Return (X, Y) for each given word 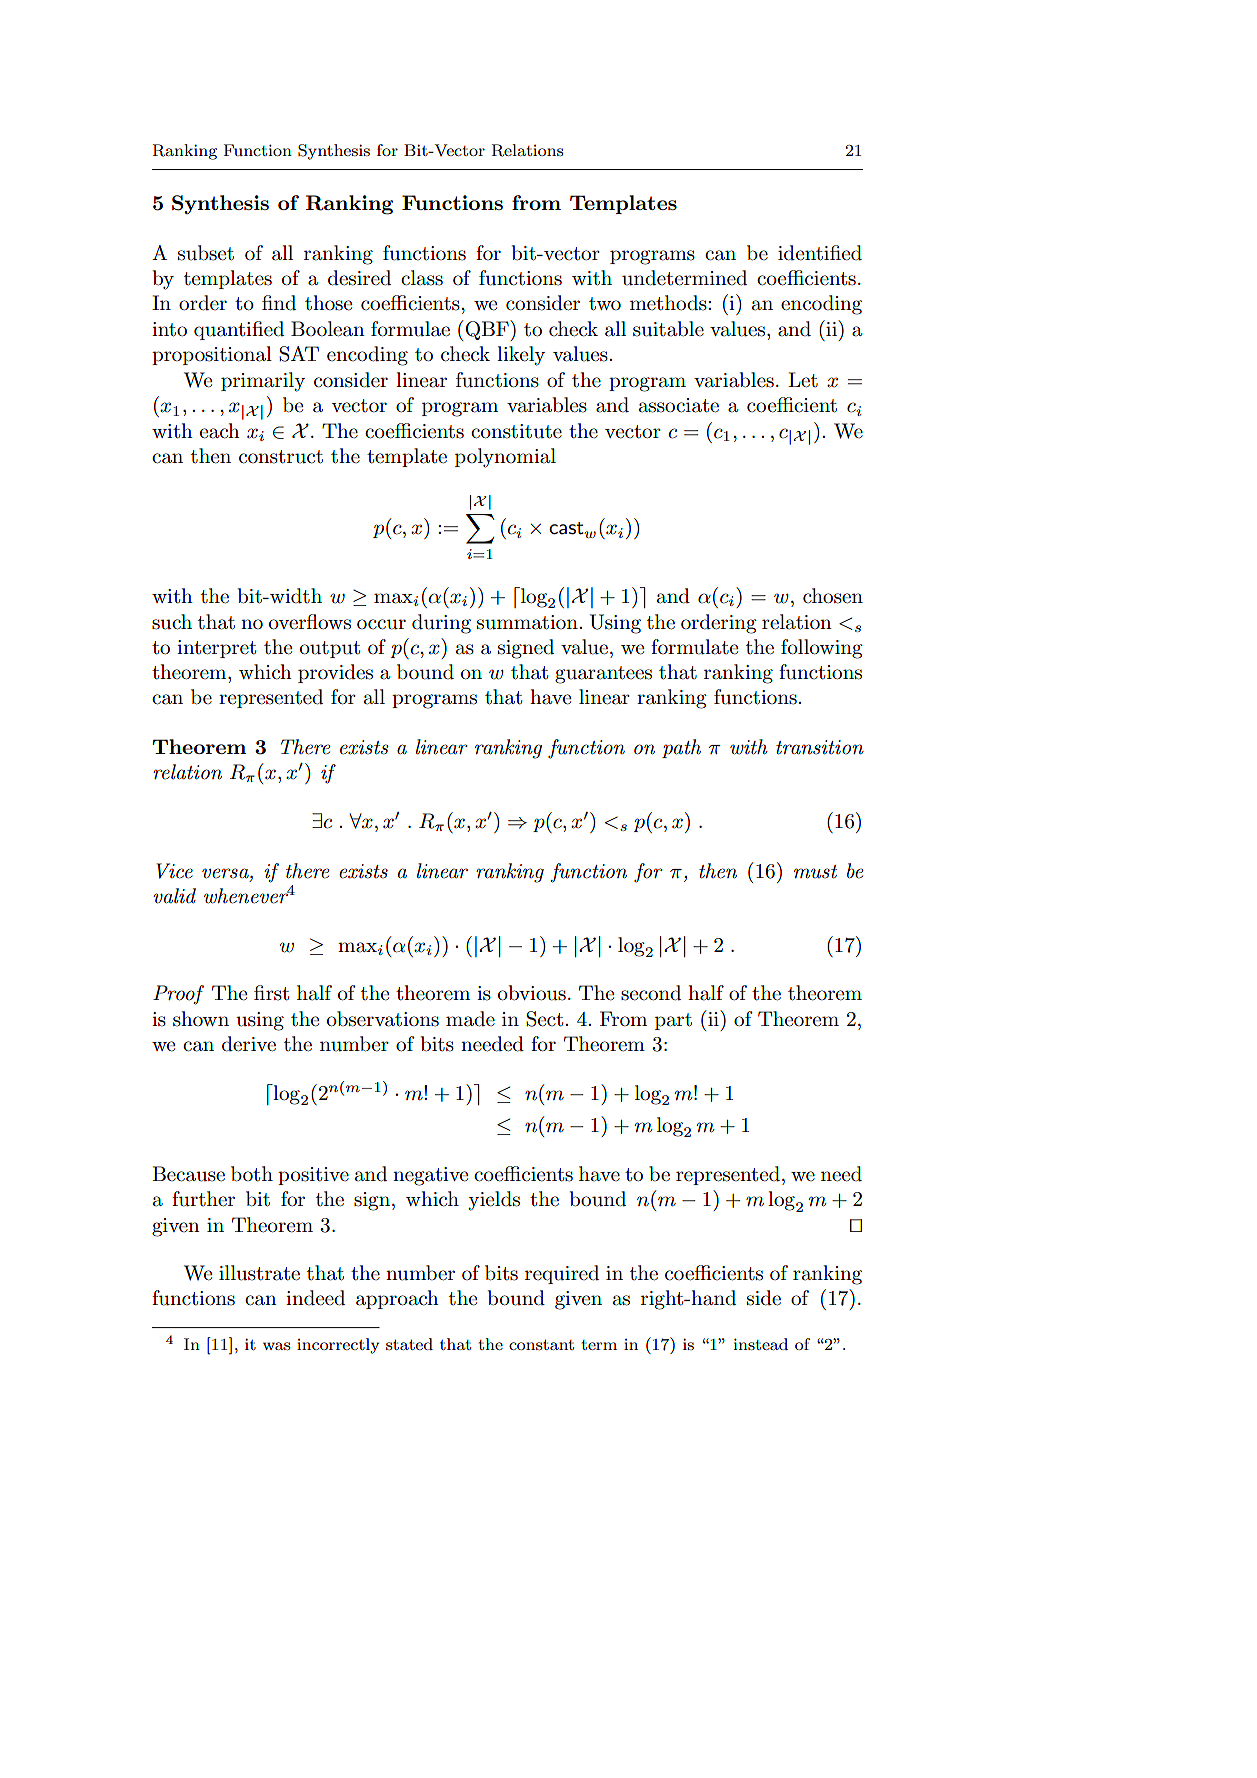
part (673, 1021)
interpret (216, 649)
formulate (694, 647)
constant (541, 1345)
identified (820, 253)
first (271, 993)
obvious (532, 993)
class (422, 278)
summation (527, 622)
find (279, 303)
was (276, 1346)
